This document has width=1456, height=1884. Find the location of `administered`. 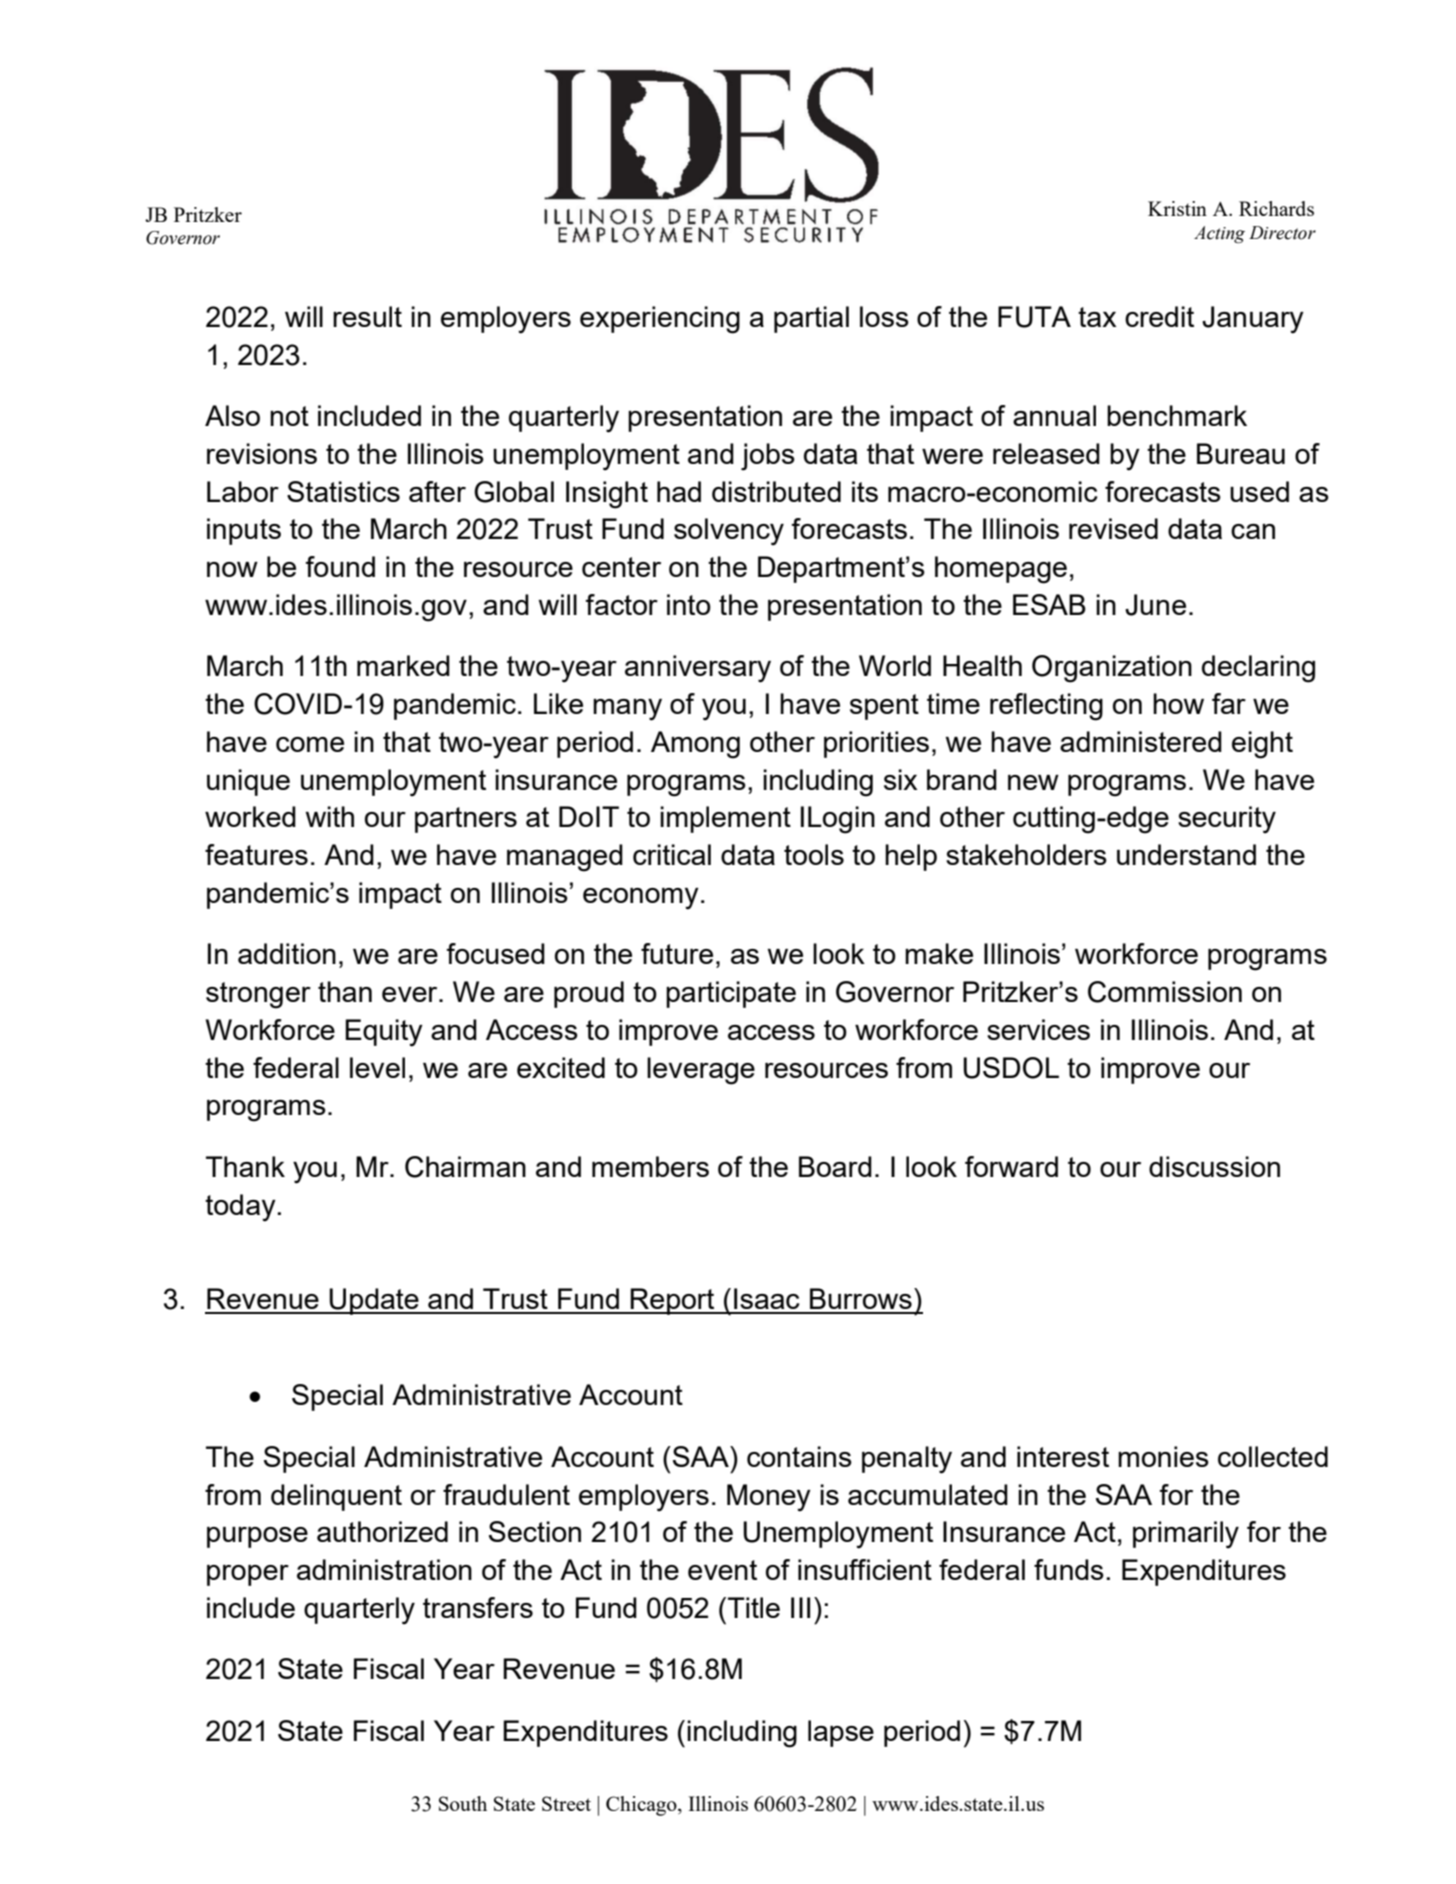

administered is located at coordinates (1141, 741).
